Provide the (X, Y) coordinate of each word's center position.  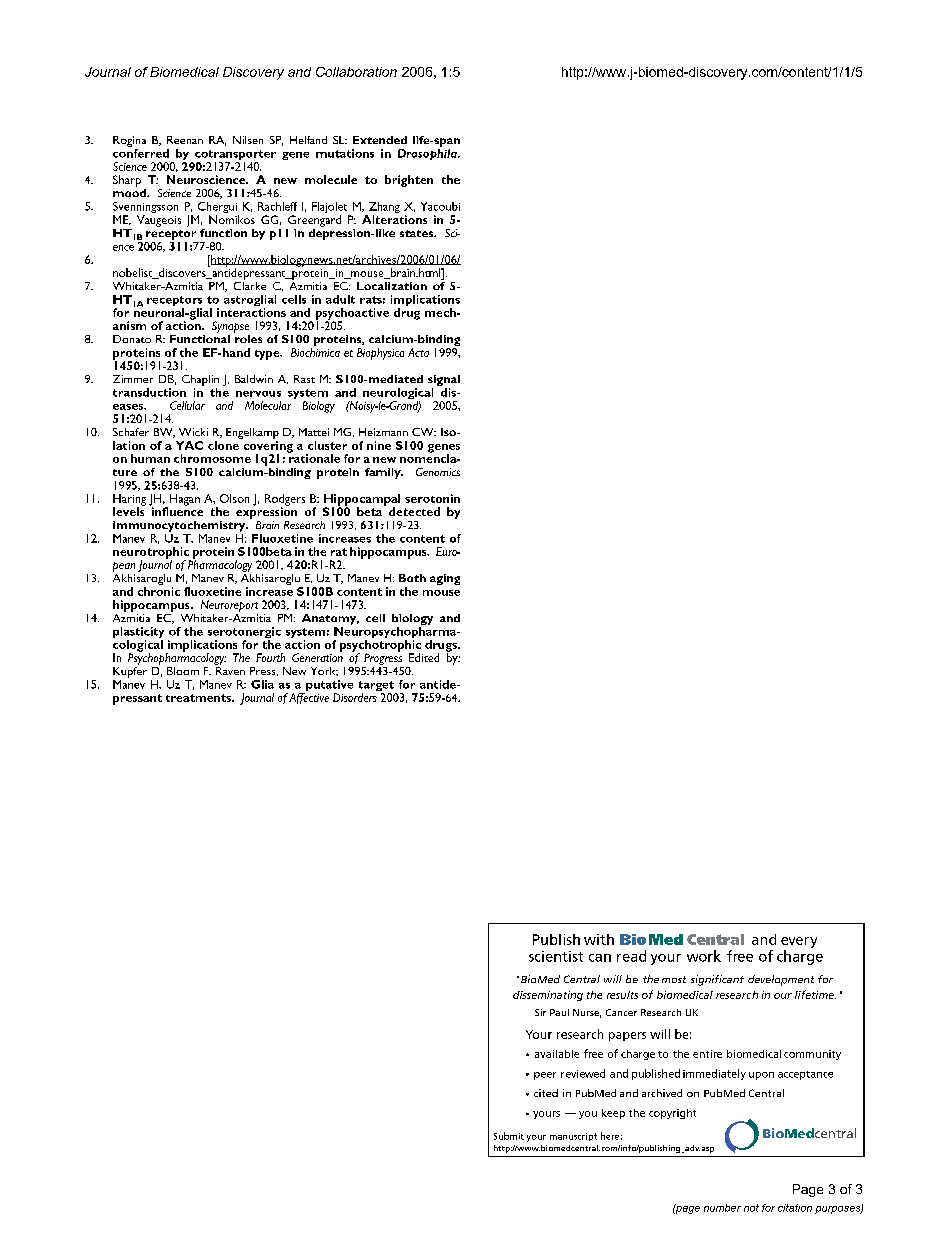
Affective (309, 698)
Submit (509, 1136)
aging (445, 579)
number (722, 1208)
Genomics (438, 472)
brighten (409, 181)
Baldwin (254, 379)
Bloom (183, 671)
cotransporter (235, 156)
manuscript (573, 1137)
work (704, 956)
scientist (556, 956)
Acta (418, 352)
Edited (424, 657)
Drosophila (428, 154)
